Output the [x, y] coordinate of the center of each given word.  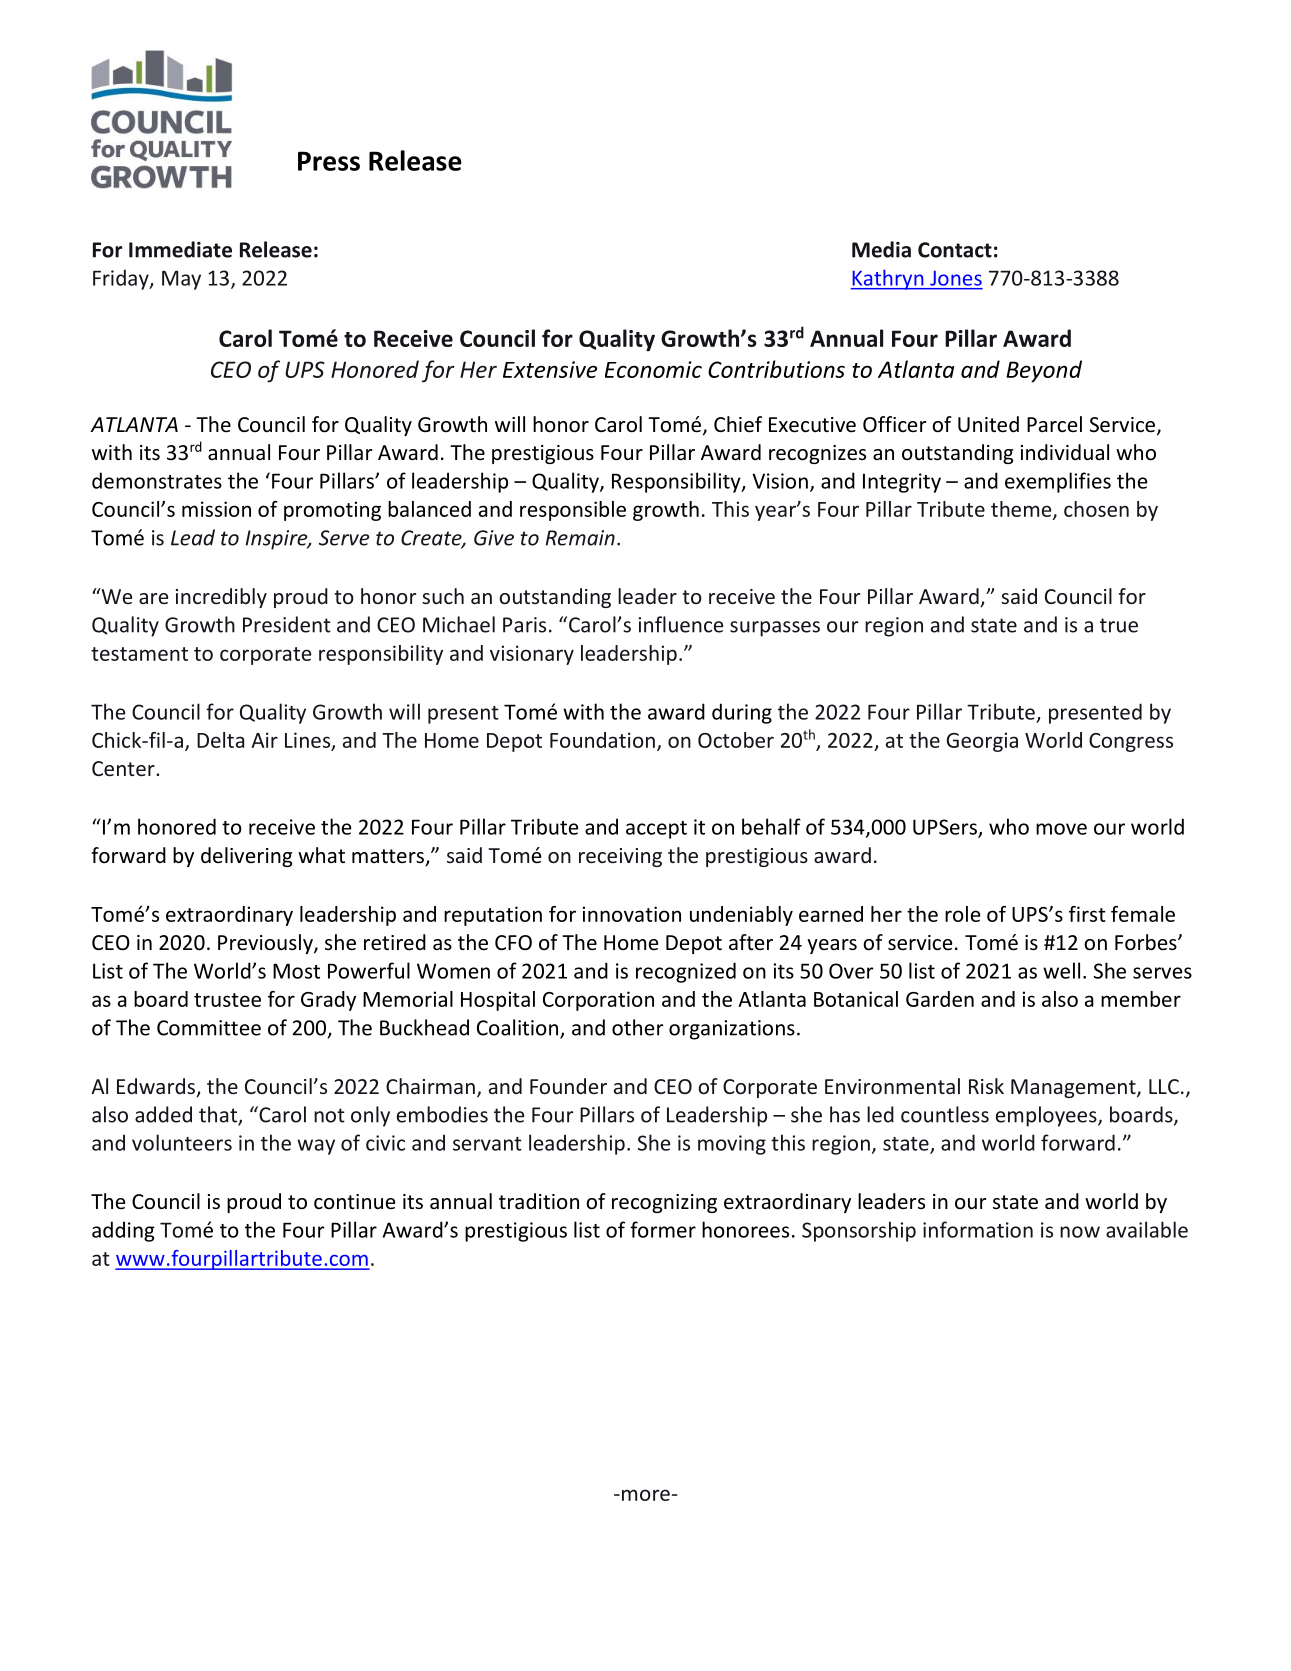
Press [329, 161]
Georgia [982, 742]
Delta [220, 740]
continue [355, 1201]
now [1080, 1232]
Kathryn [888, 279]
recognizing [664, 1203]
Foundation [602, 740]
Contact [955, 250]
